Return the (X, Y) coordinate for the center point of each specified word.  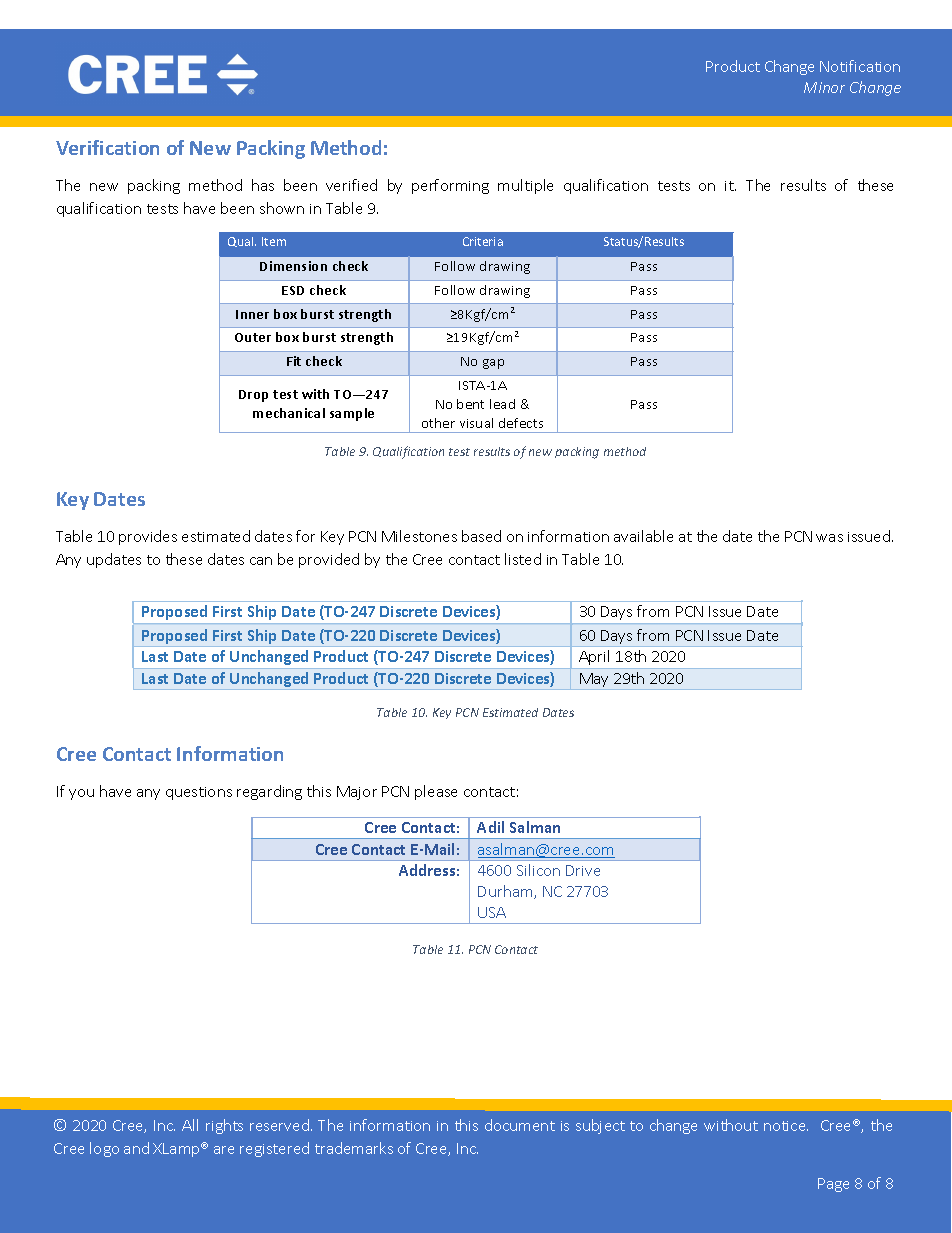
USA (492, 912)
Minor (824, 87)
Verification (107, 147)
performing (450, 186)
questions (199, 793)
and (136, 1148)
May (595, 681)
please (436, 792)
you (81, 794)
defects (521, 423)
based (481, 536)
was (829, 538)
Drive (583, 870)
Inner (252, 314)
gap (493, 364)
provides (148, 537)
